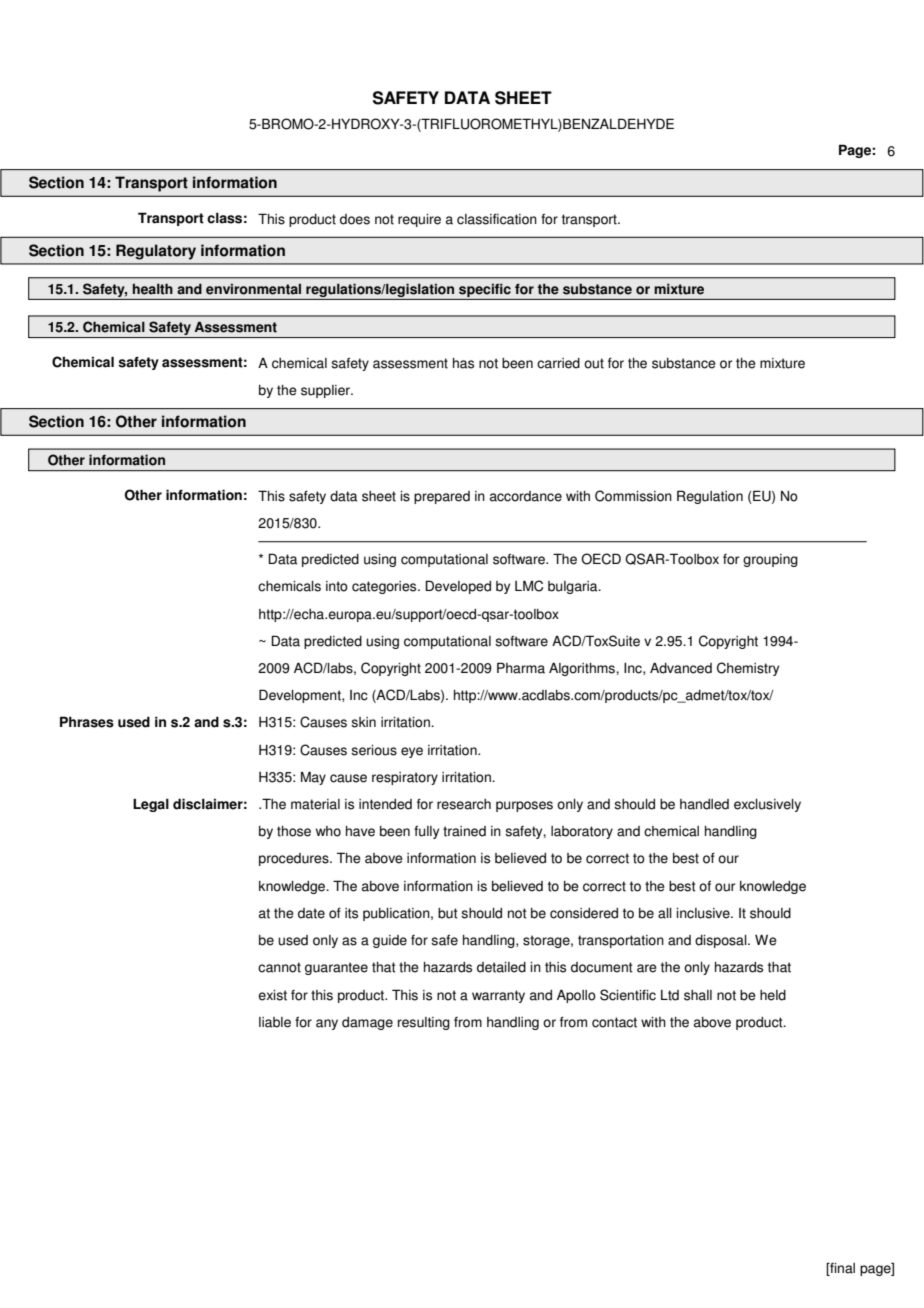  I want to click on supplier, so click(326, 391).
